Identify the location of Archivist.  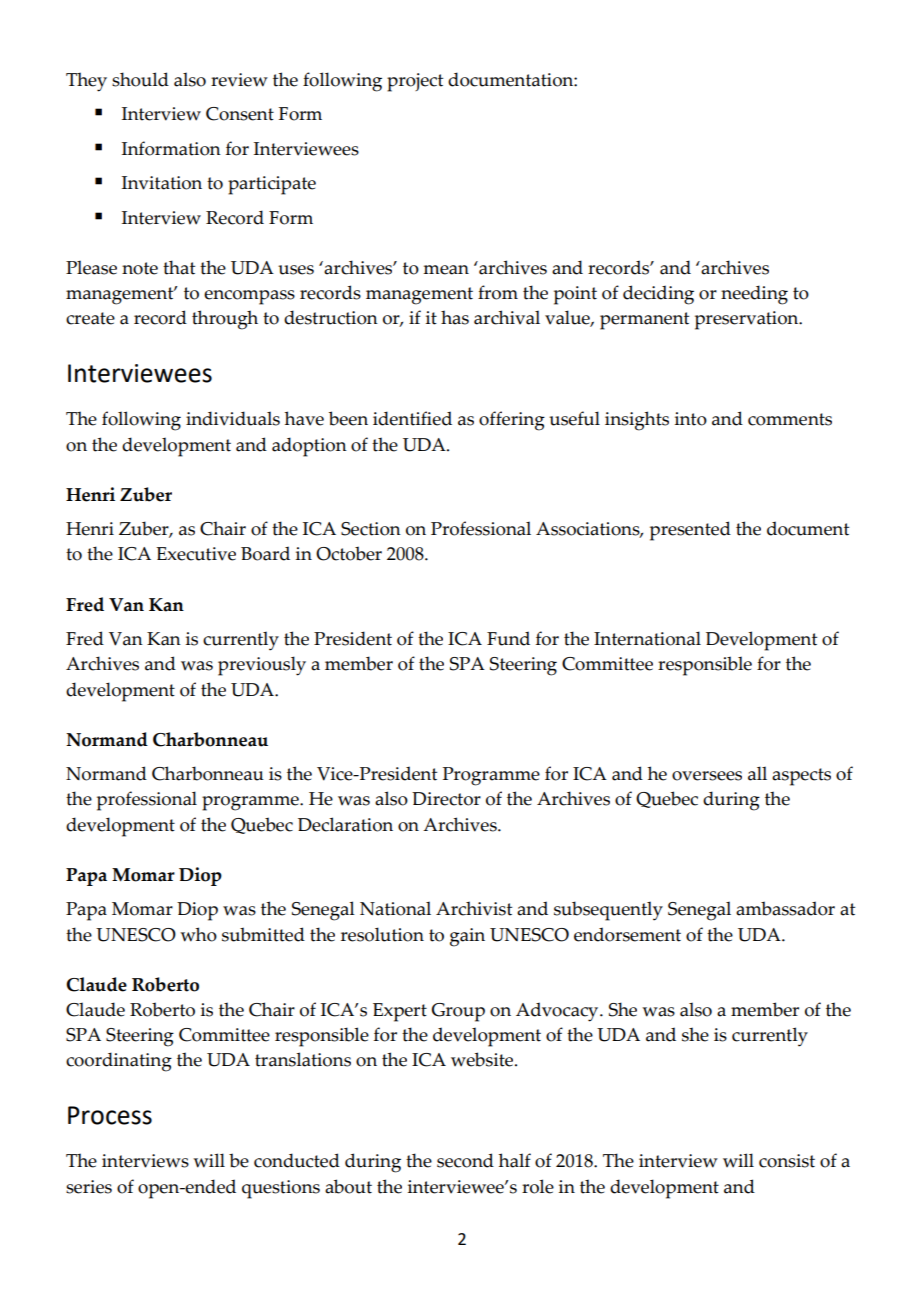
(474, 908).
